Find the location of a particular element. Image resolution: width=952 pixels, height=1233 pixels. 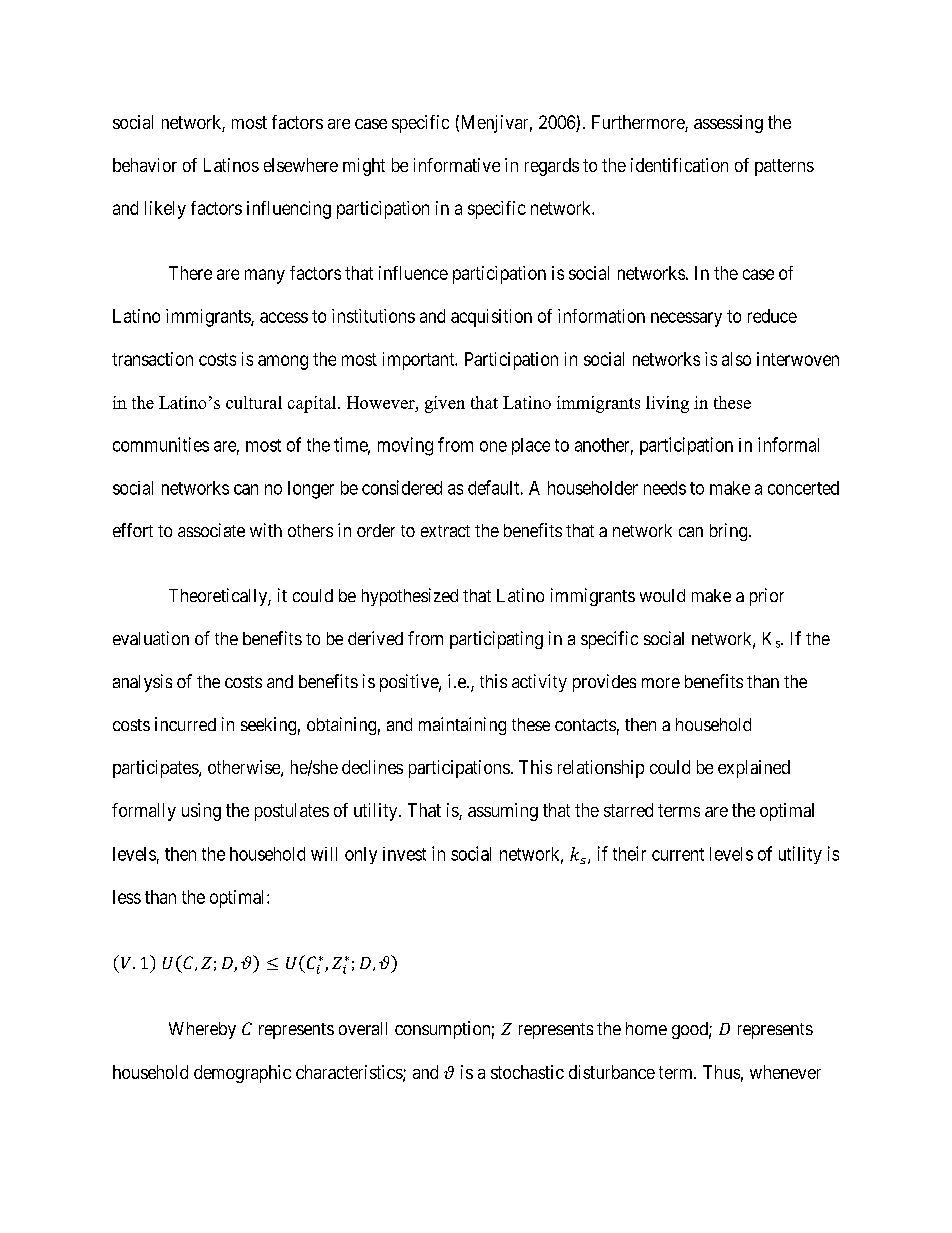

evaluation is located at coordinates (151, 638).
